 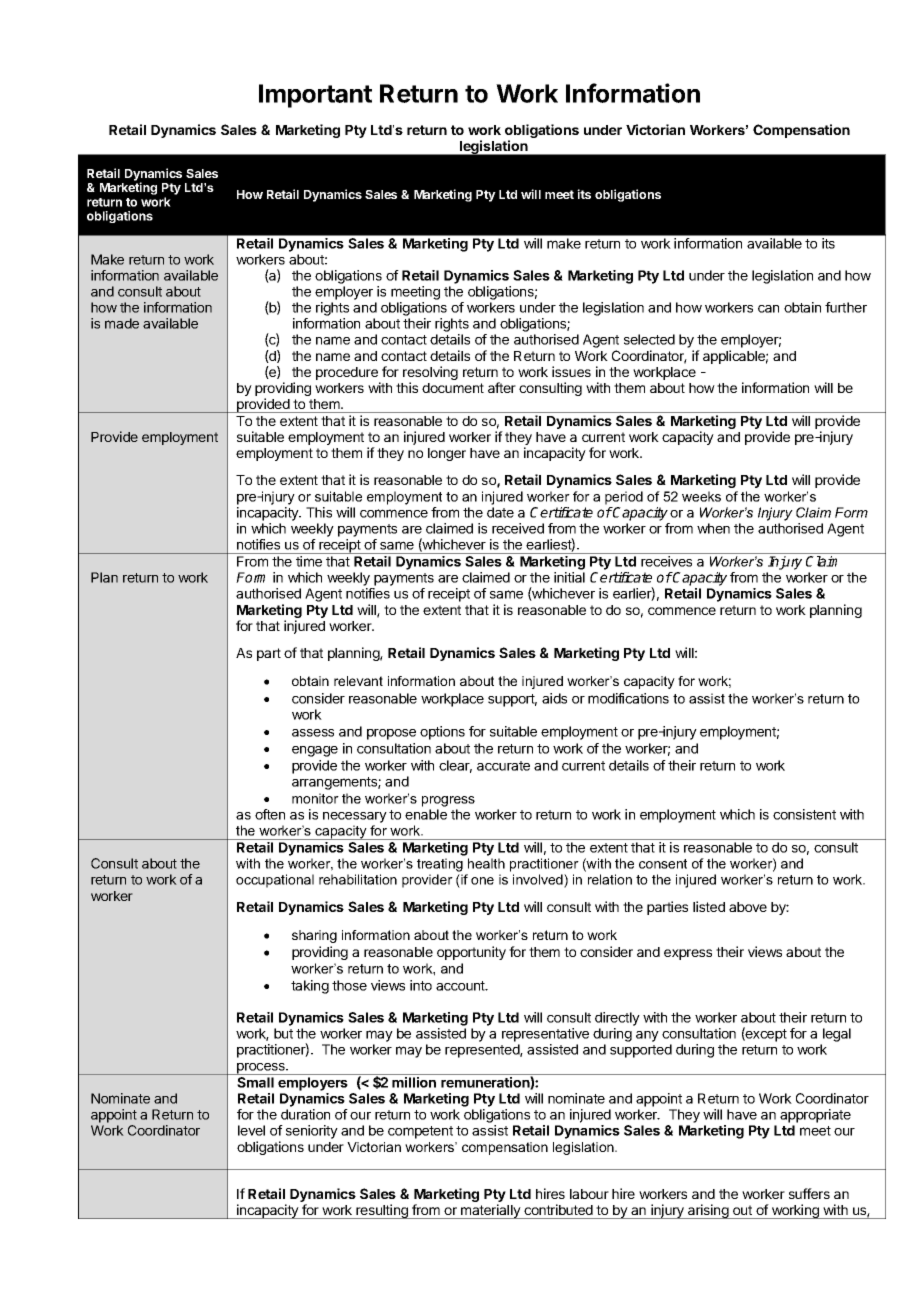 What do you see at coordinates (471, 953) in the document?
I see `opportunity` at bounding box center [471, 953].
